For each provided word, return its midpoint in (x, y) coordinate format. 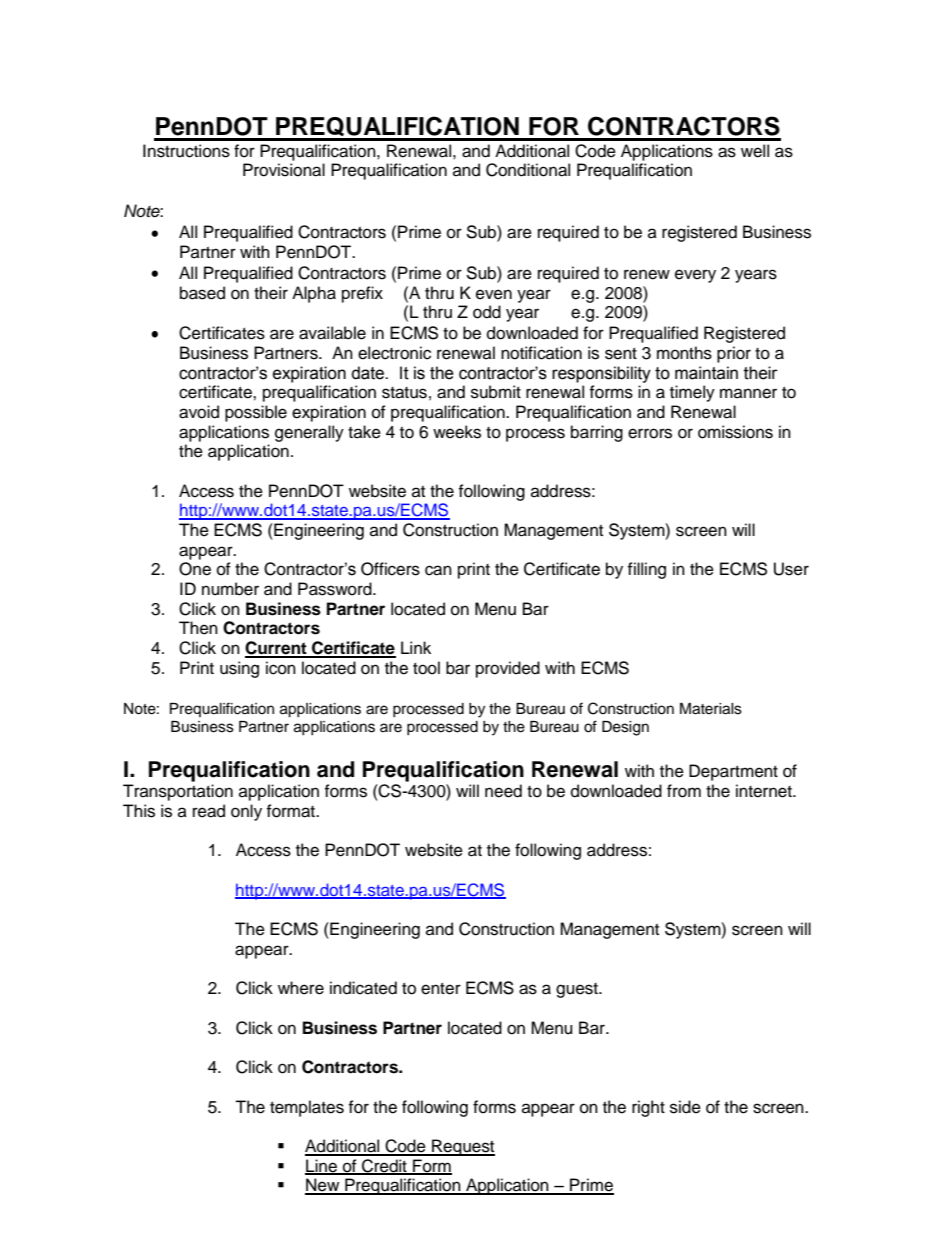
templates (307, 1108)
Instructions (186, 151)
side (685, 1107)
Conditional (528, 170)
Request (462, 1147)
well (755, 151)
